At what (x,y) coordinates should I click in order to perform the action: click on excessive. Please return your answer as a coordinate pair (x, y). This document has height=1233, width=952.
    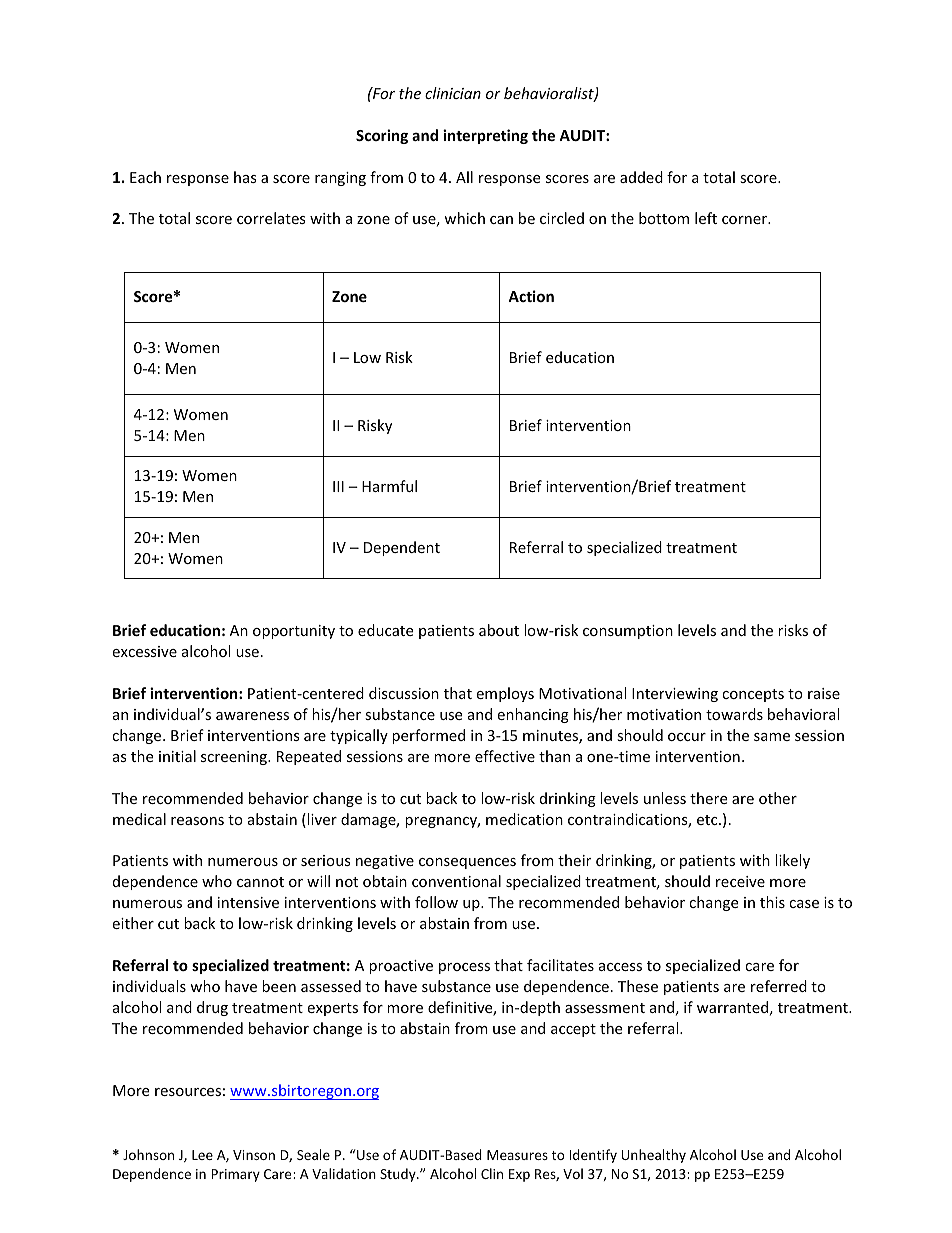
    Looking at the image, I should click on (144, 651).
